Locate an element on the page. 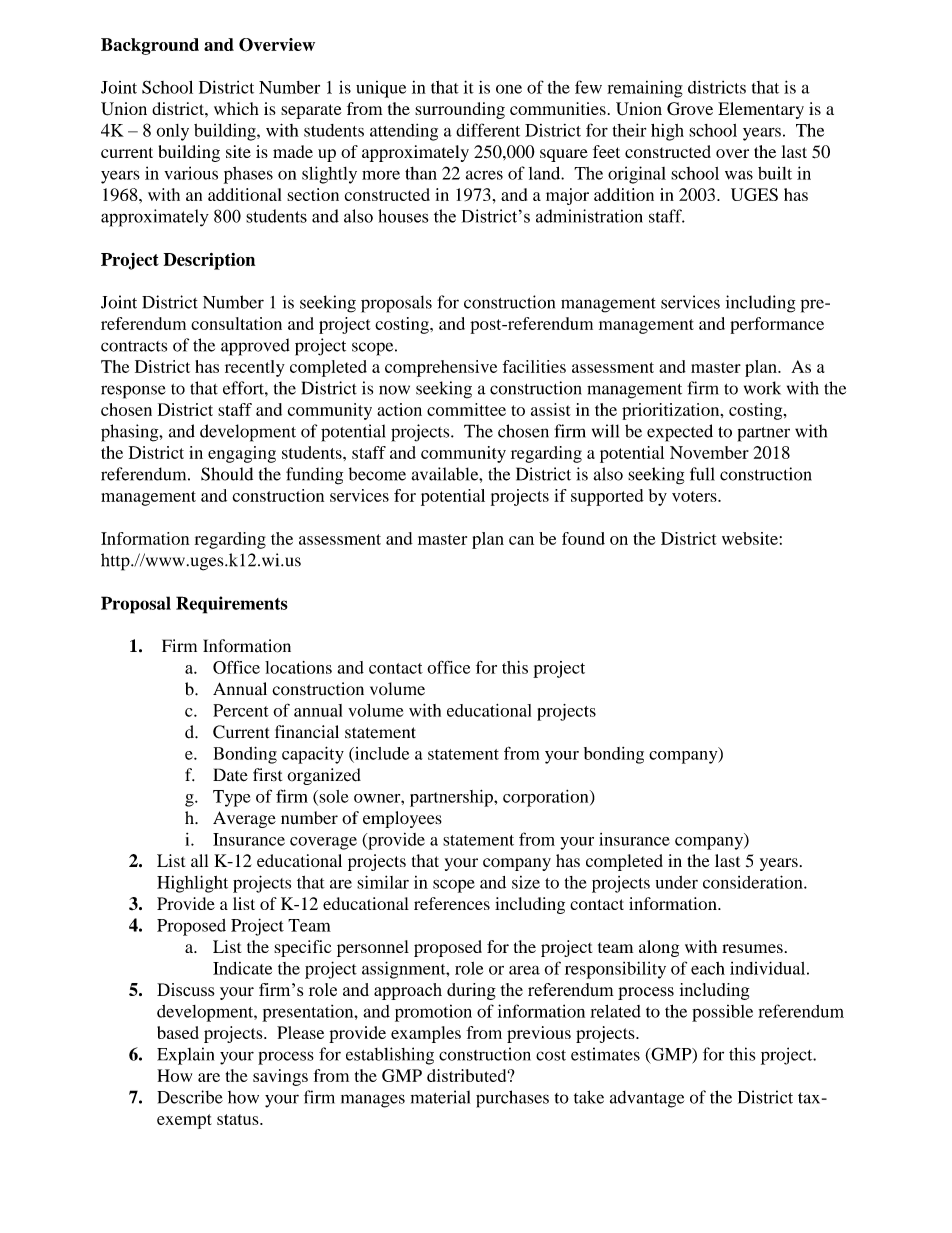 The height and width of the document is (1233, 952). Grove is located at coordinates (690, 109).
